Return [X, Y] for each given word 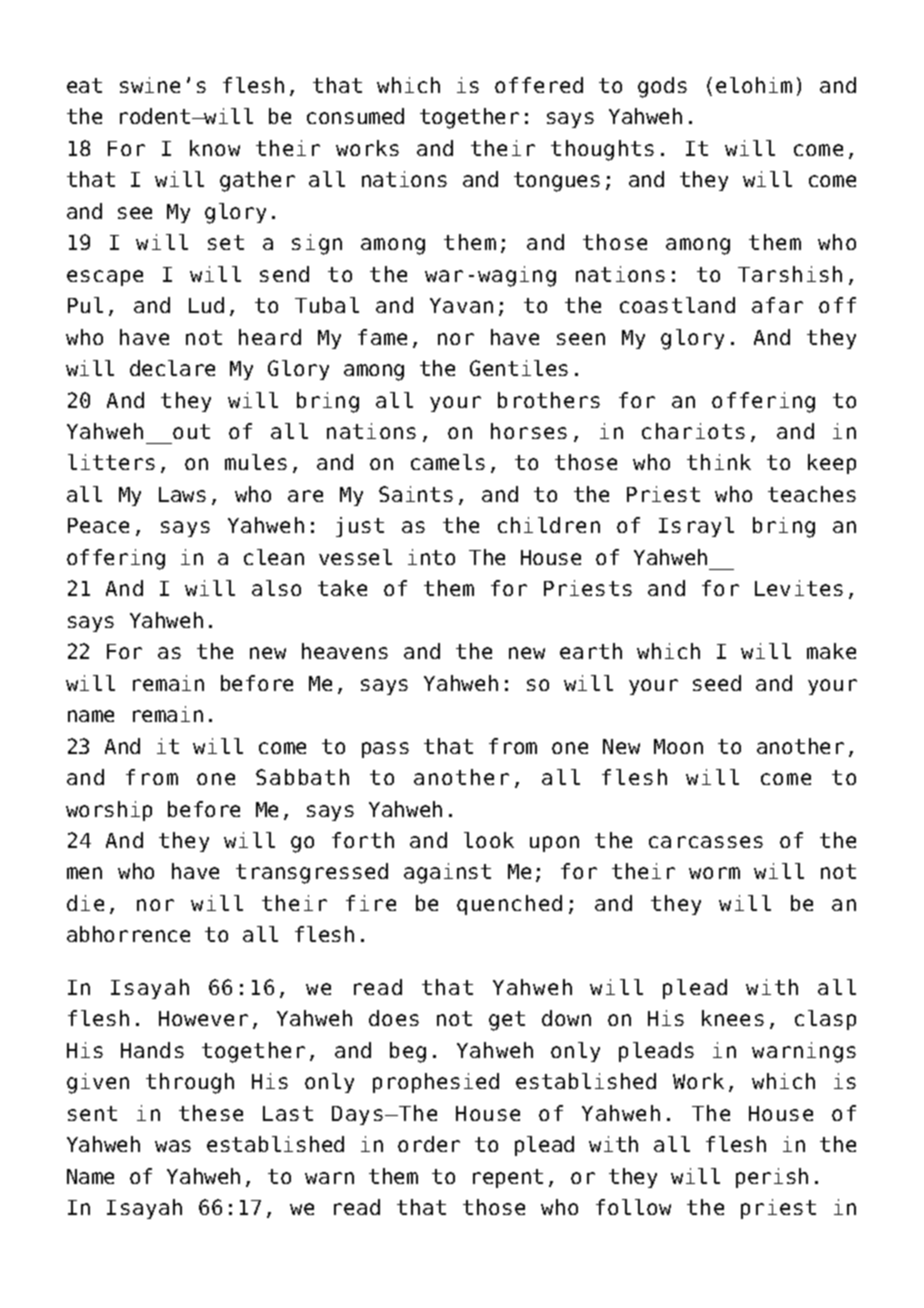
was [173, 1146]
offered [539, 85]
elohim [754, 85]
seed [717, 683]
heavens [345, 651]
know [215, 148]
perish [772, 1178]
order [429, 1144]
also [276, 588]
